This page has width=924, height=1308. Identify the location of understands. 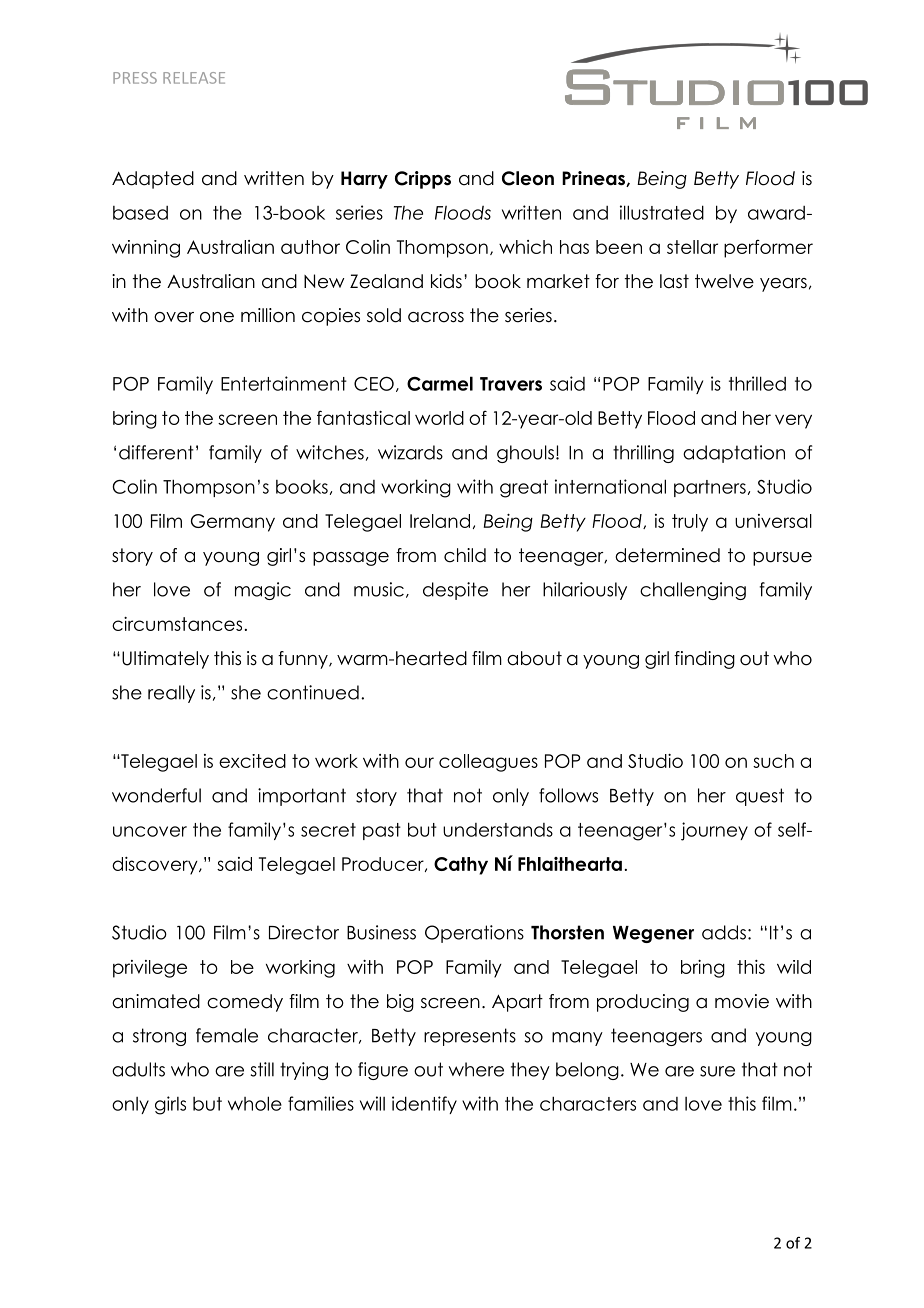
(498, 830).
